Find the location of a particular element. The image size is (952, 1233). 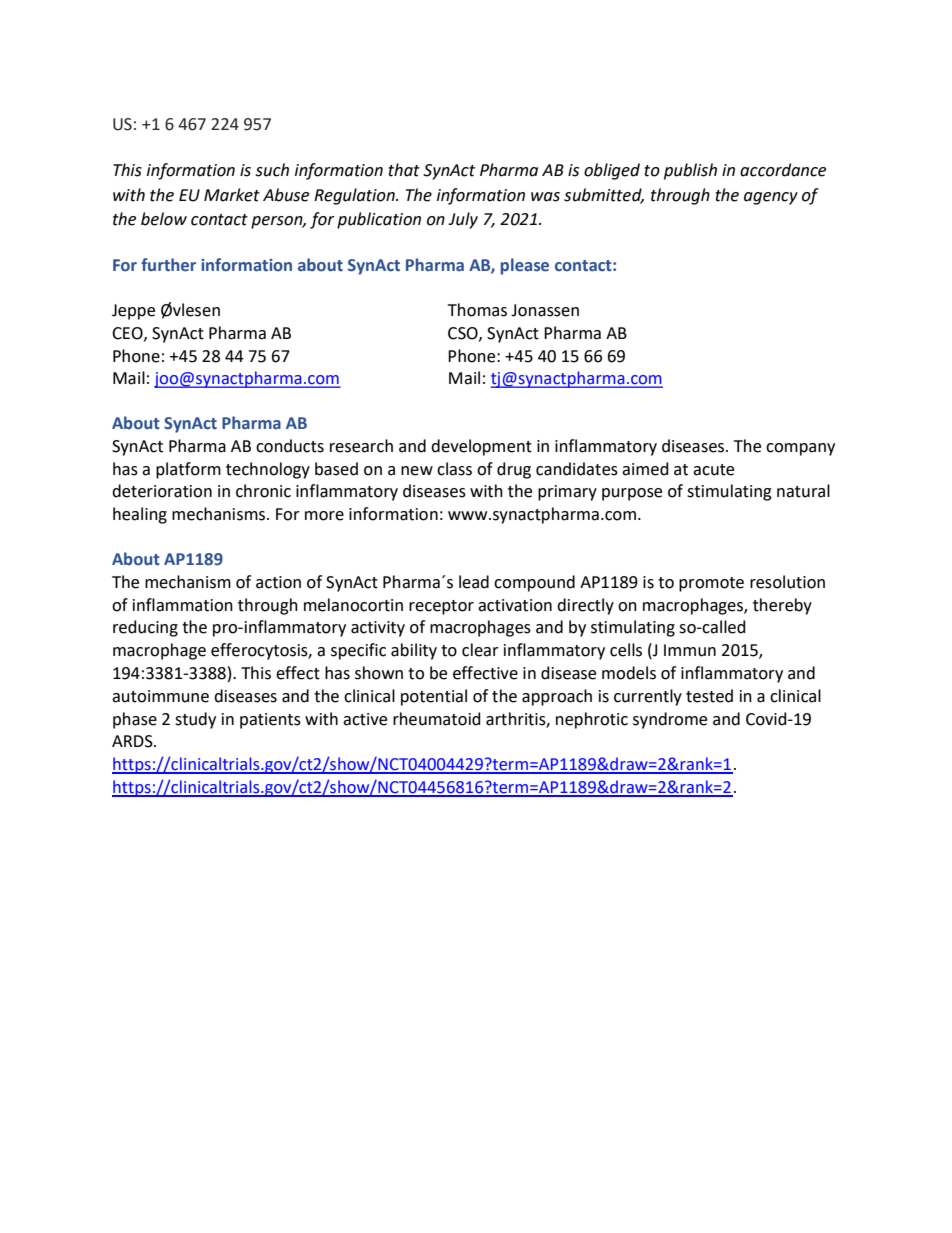

Market is located at coordinates (232, 195).
